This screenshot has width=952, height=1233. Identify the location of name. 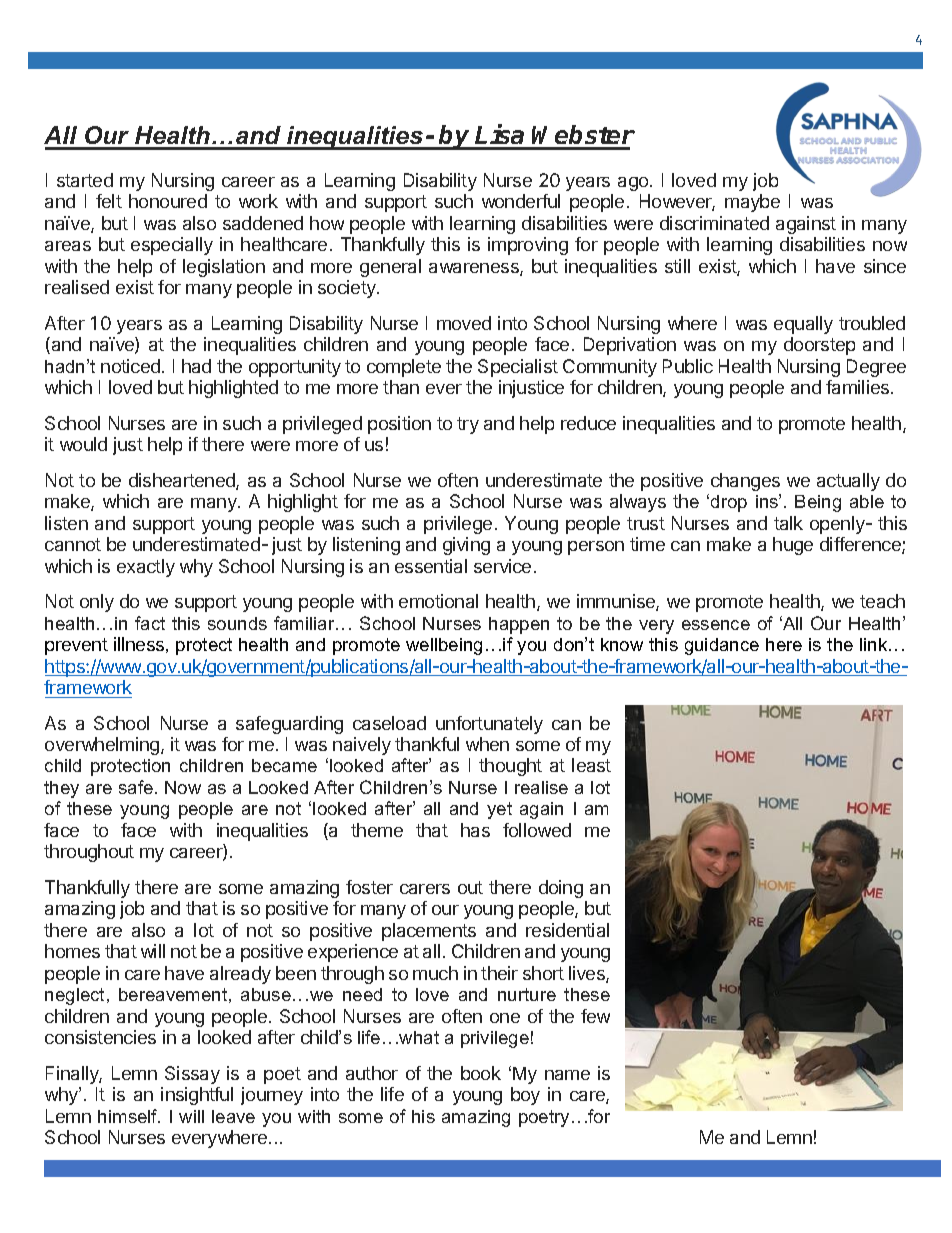
(567, 1075).
